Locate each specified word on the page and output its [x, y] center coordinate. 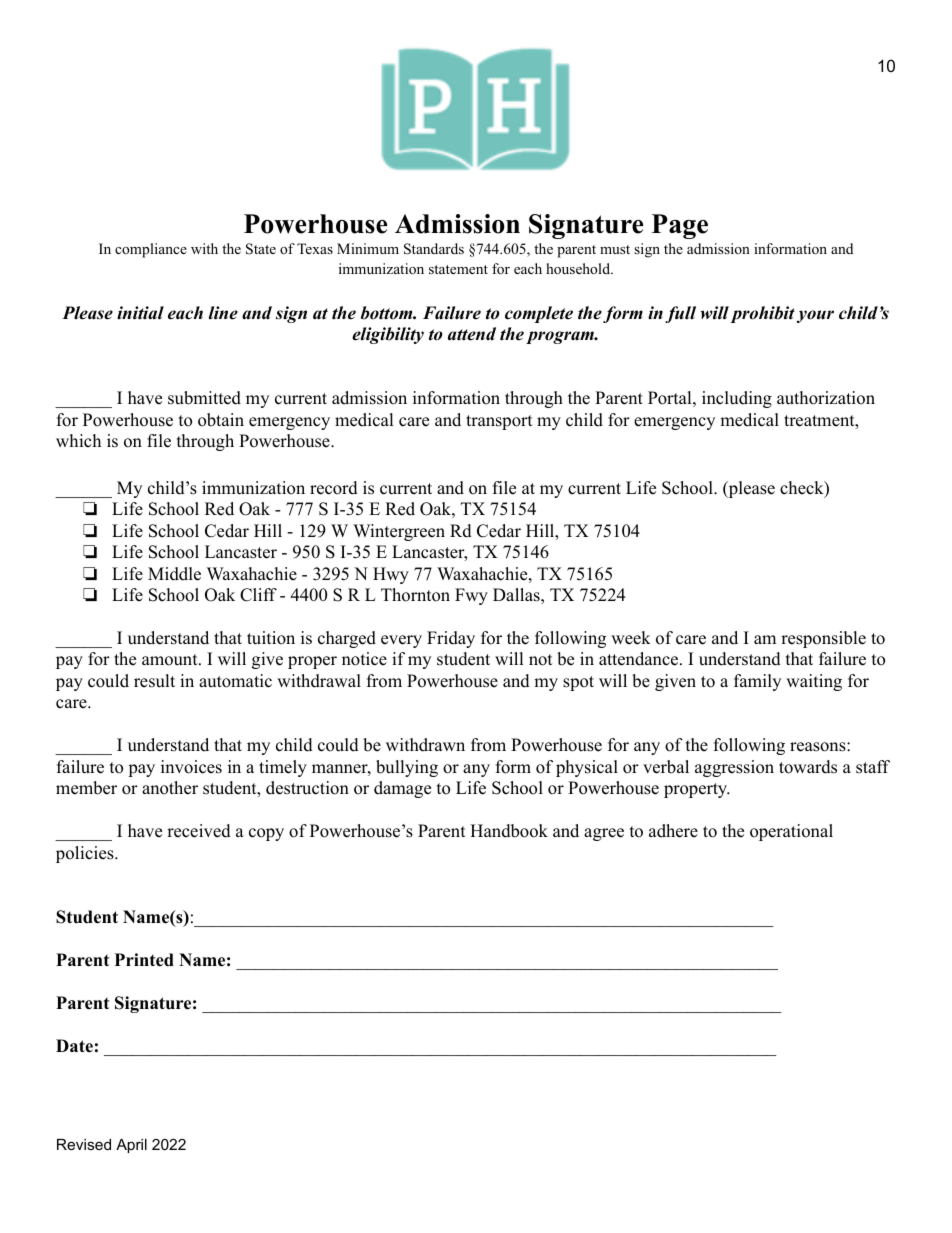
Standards [434, 249]
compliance [151, 250]
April [131, 1146]
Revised [84, 1144]
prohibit [763, 314]
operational [791, 832]
